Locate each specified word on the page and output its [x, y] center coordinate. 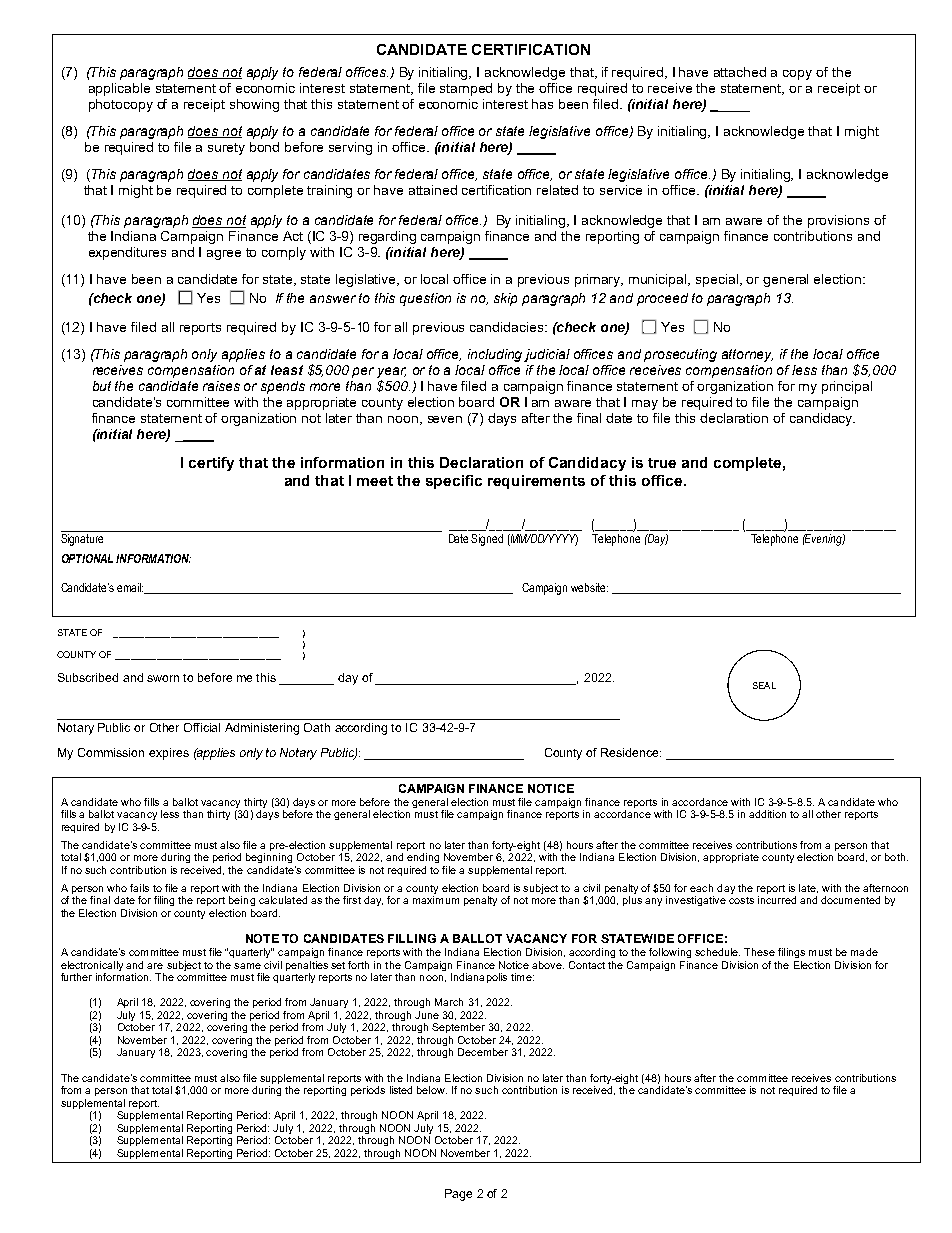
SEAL [764, 685]
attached [740, 72]
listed [401, 1090]
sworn [163, 678]
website [589, 587]
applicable [119, 89]
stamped [466, 89]
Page [458, 1195]
